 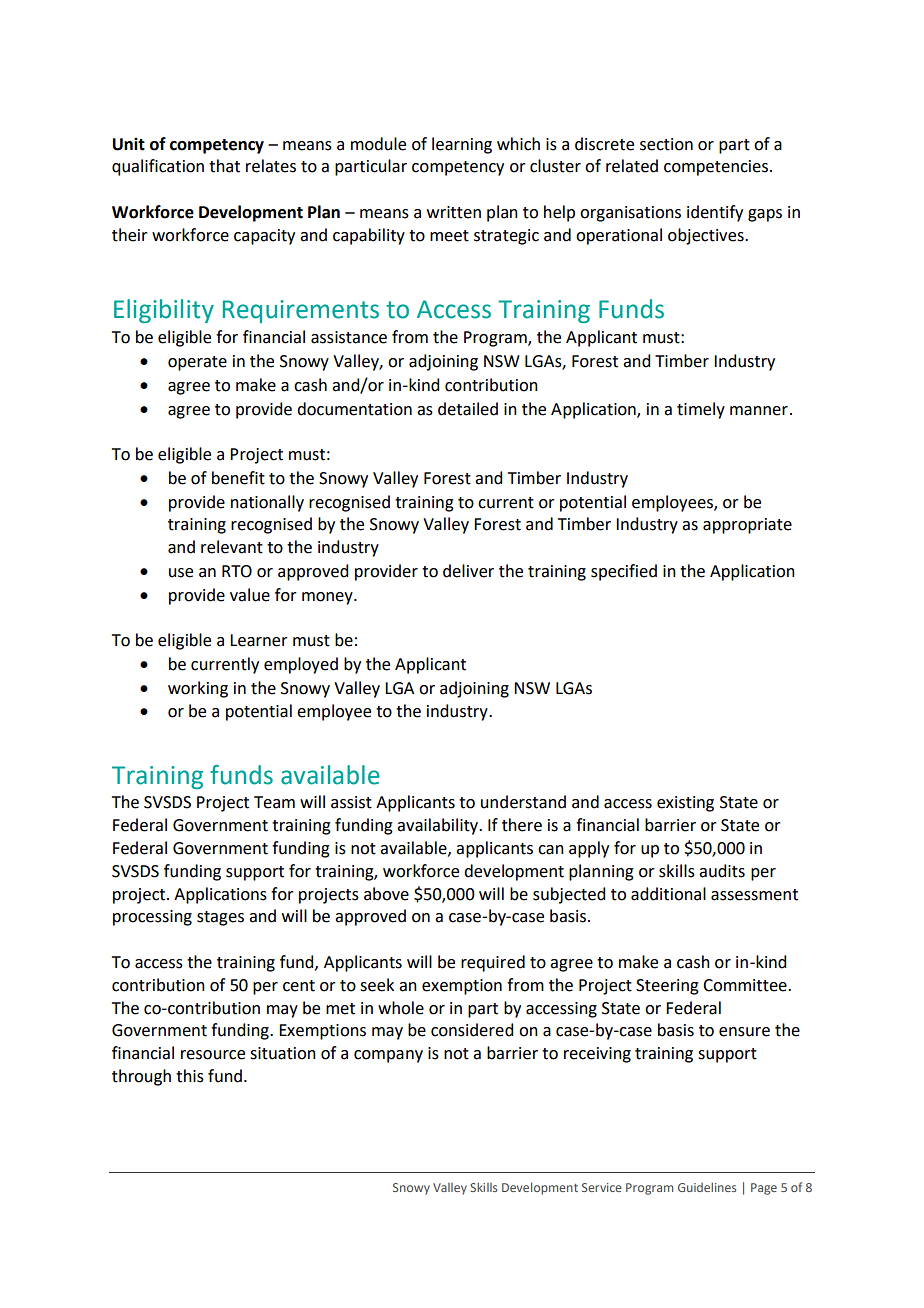 I want to click on this, so click(x=190, y=1076).
